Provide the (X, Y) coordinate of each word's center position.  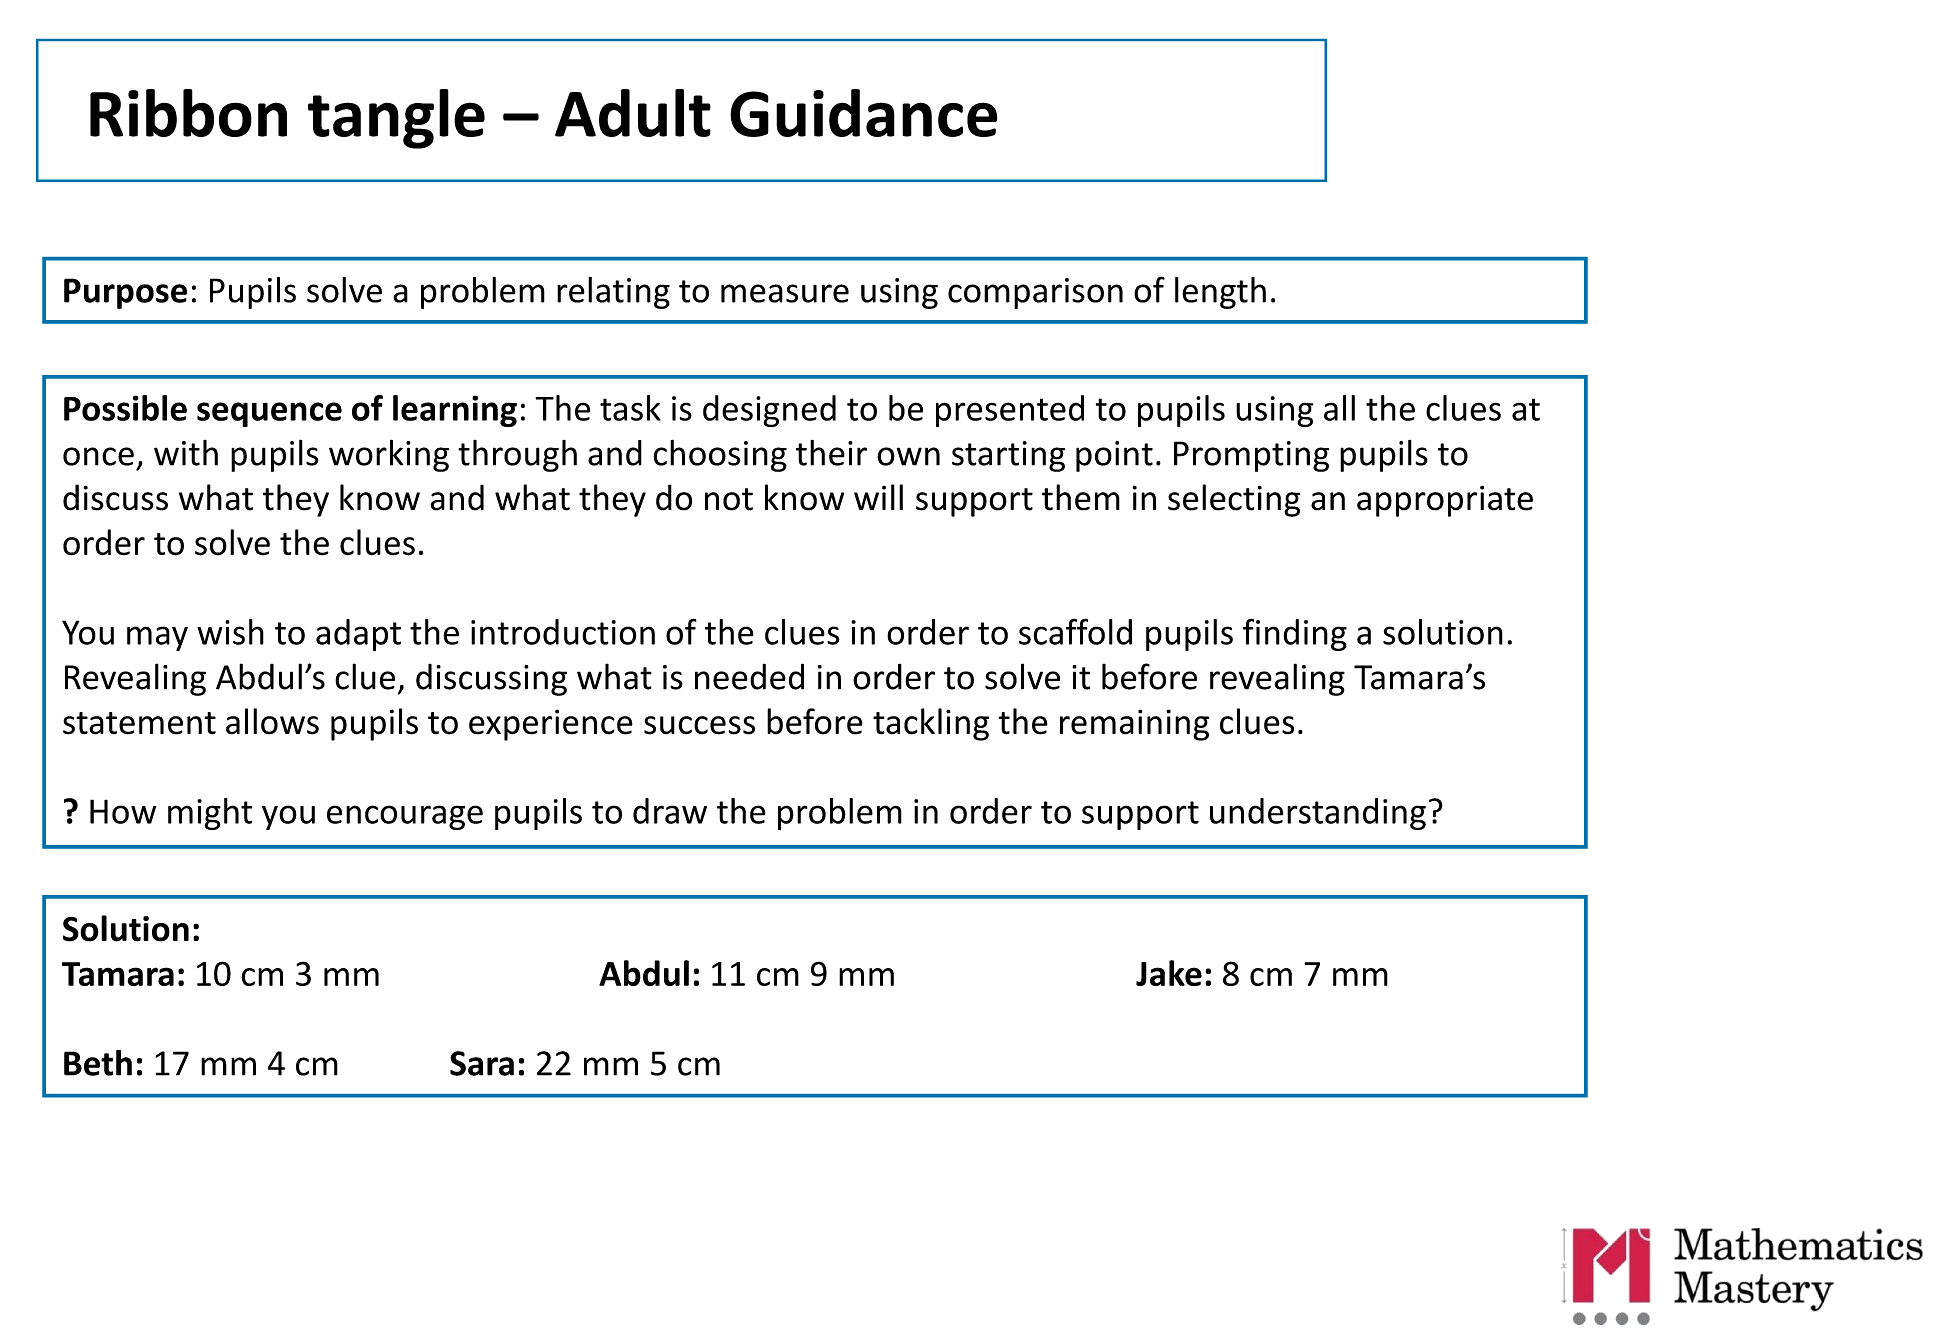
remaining (1134, 725)
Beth (98, 1063)
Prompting (1251, 456)
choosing (720, 455)
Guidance (864, 113)
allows (272, 721)
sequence (269, 414)
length (1220, 293)
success (699, 725)
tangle (396, 119)
